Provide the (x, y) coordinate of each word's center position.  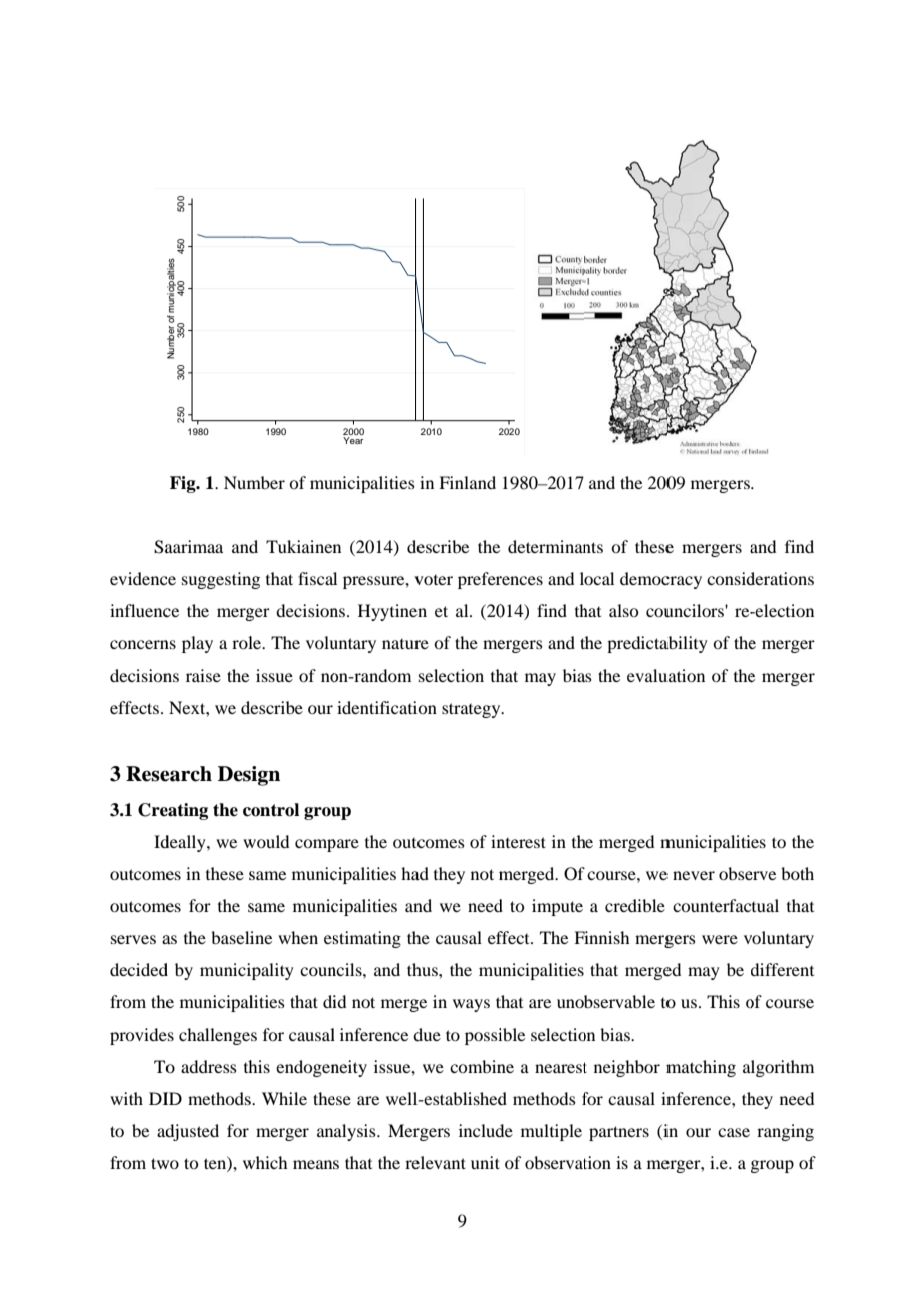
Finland (467, 482)
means (316, 1164)
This (723, 1001)
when (298, 937)
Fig (184, 484)
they (449, 875)
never (694, 875)
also (623, 610)
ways (471, 1005)
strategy (472, 710)
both (797, 873)
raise (203, 675)
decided (139, 969)
